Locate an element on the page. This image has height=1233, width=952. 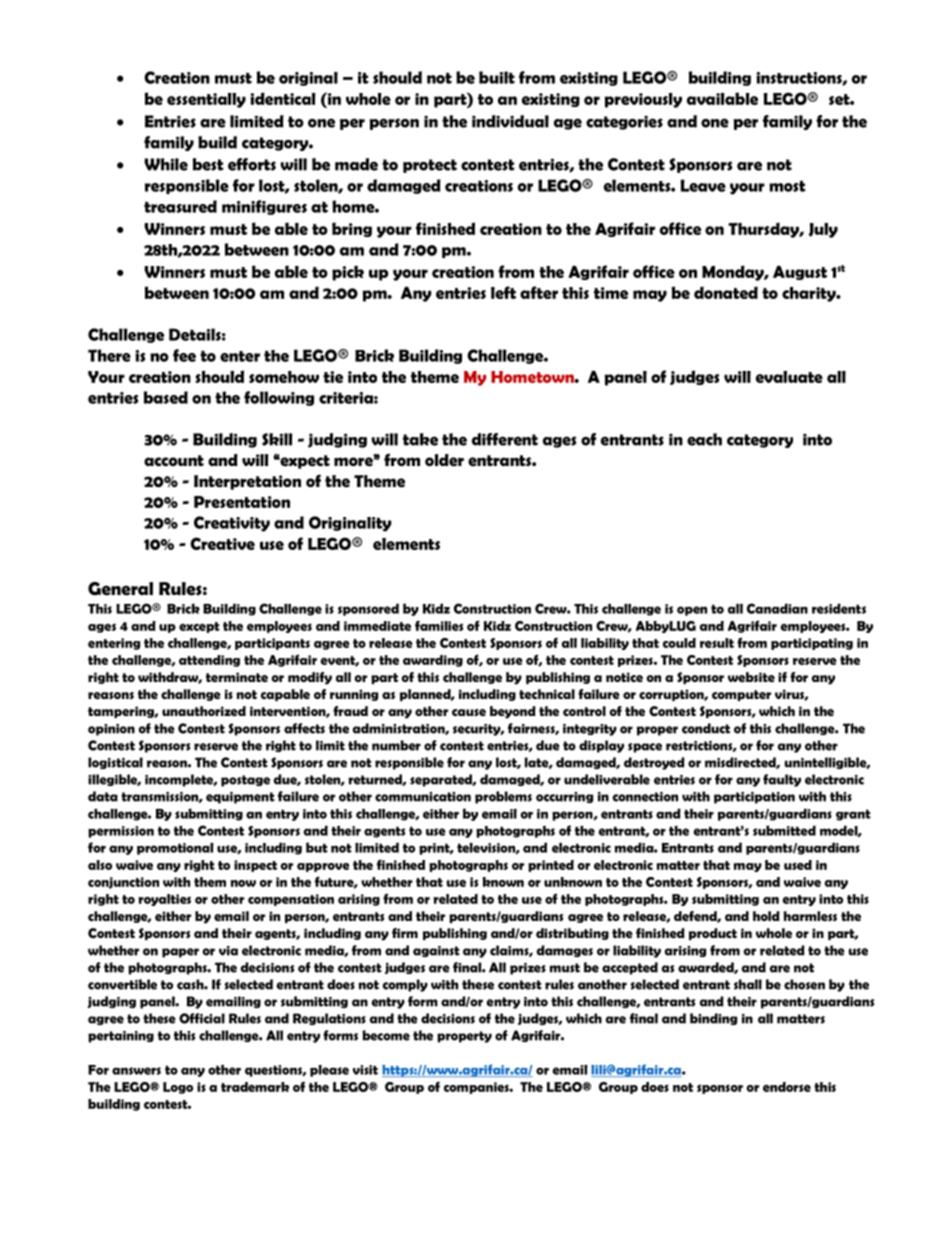
fee is located at coordinates (184, 355).
